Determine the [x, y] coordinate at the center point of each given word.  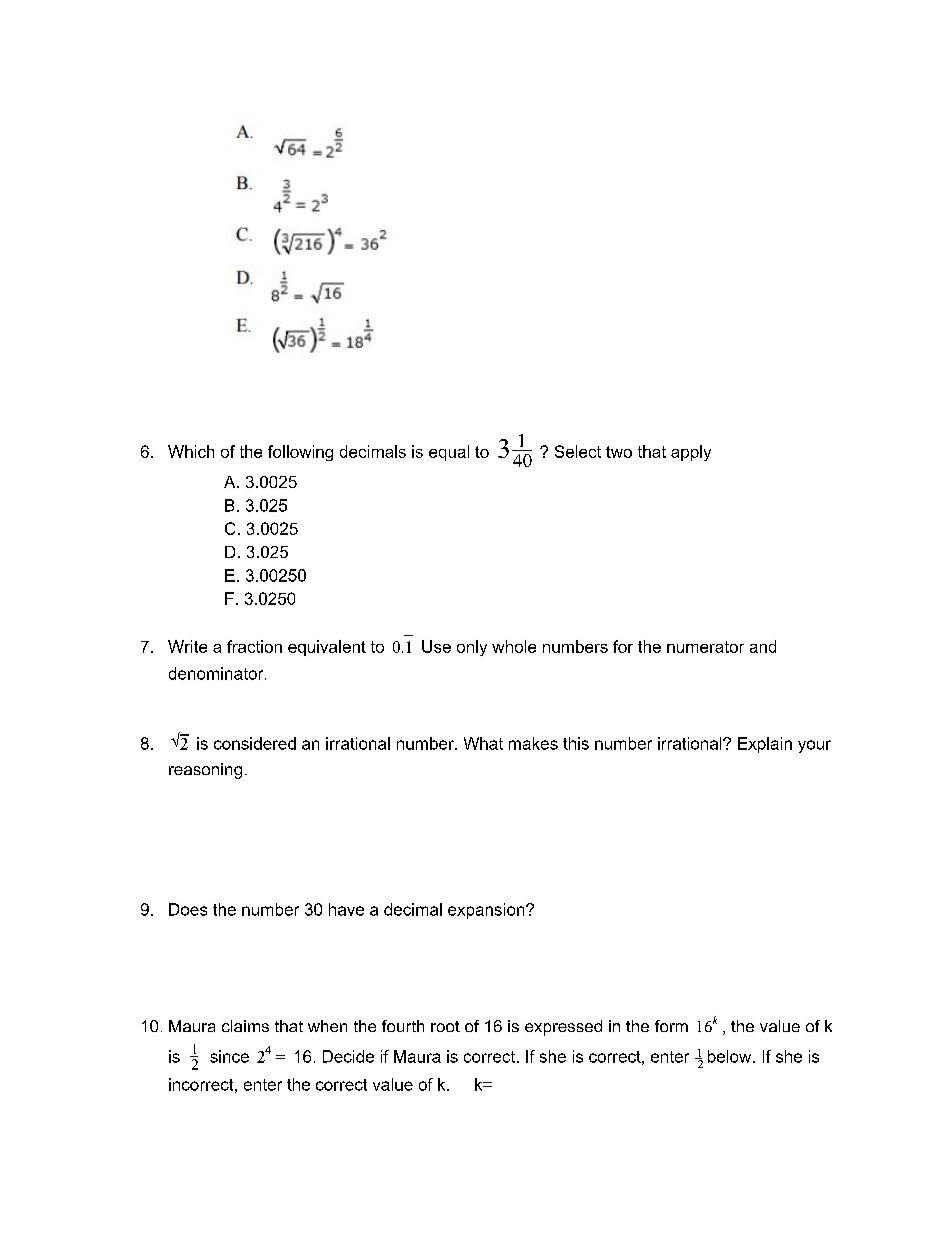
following [300, 453]
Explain [765, 745]
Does [188, 909]
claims [245, 1026]
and [763, 646]
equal [449, 453]
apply [691, 453]
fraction [254, 646]
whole [514, 646]
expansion [487, 911]
